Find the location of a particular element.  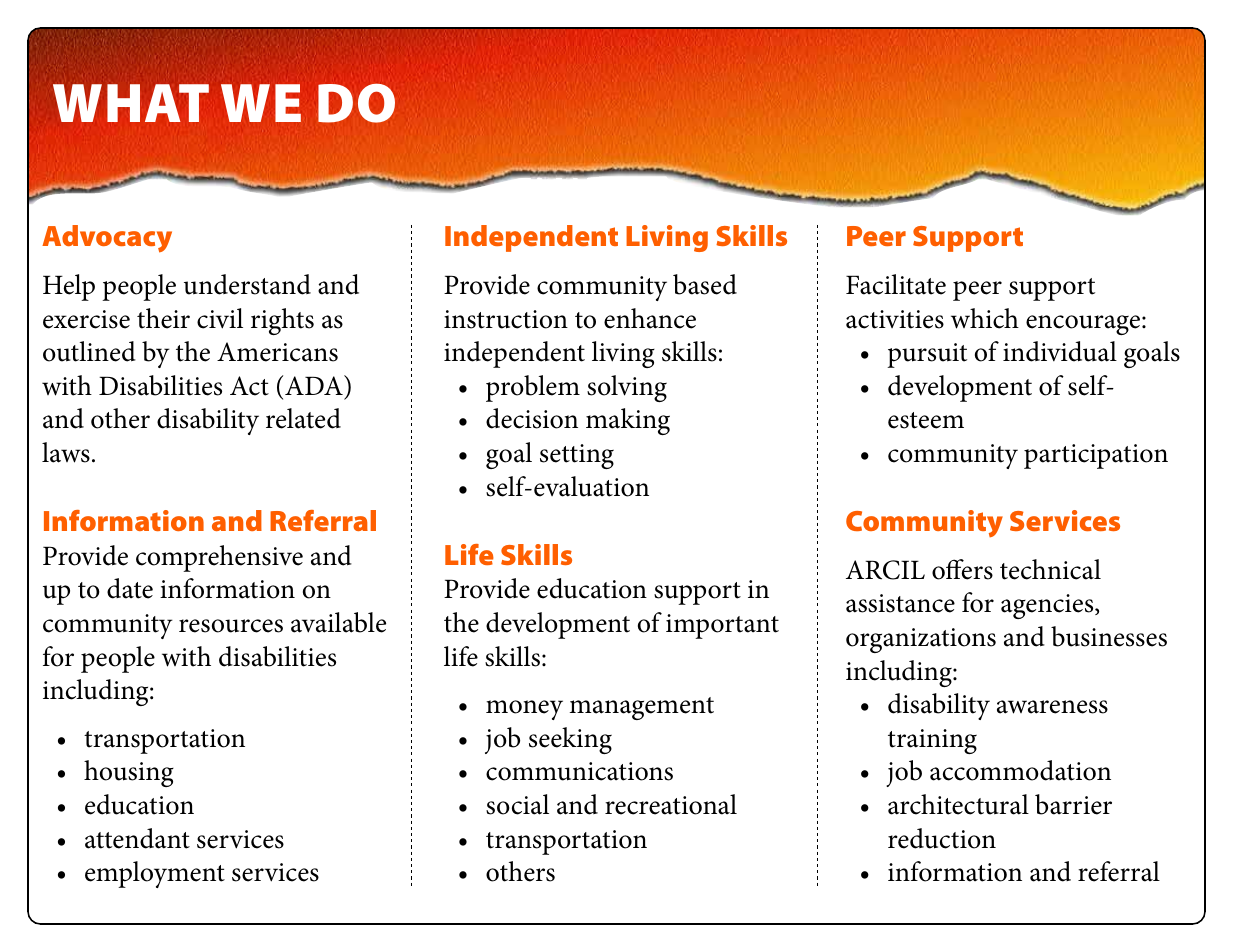

WHAT is located at coordinates (131, 103).
